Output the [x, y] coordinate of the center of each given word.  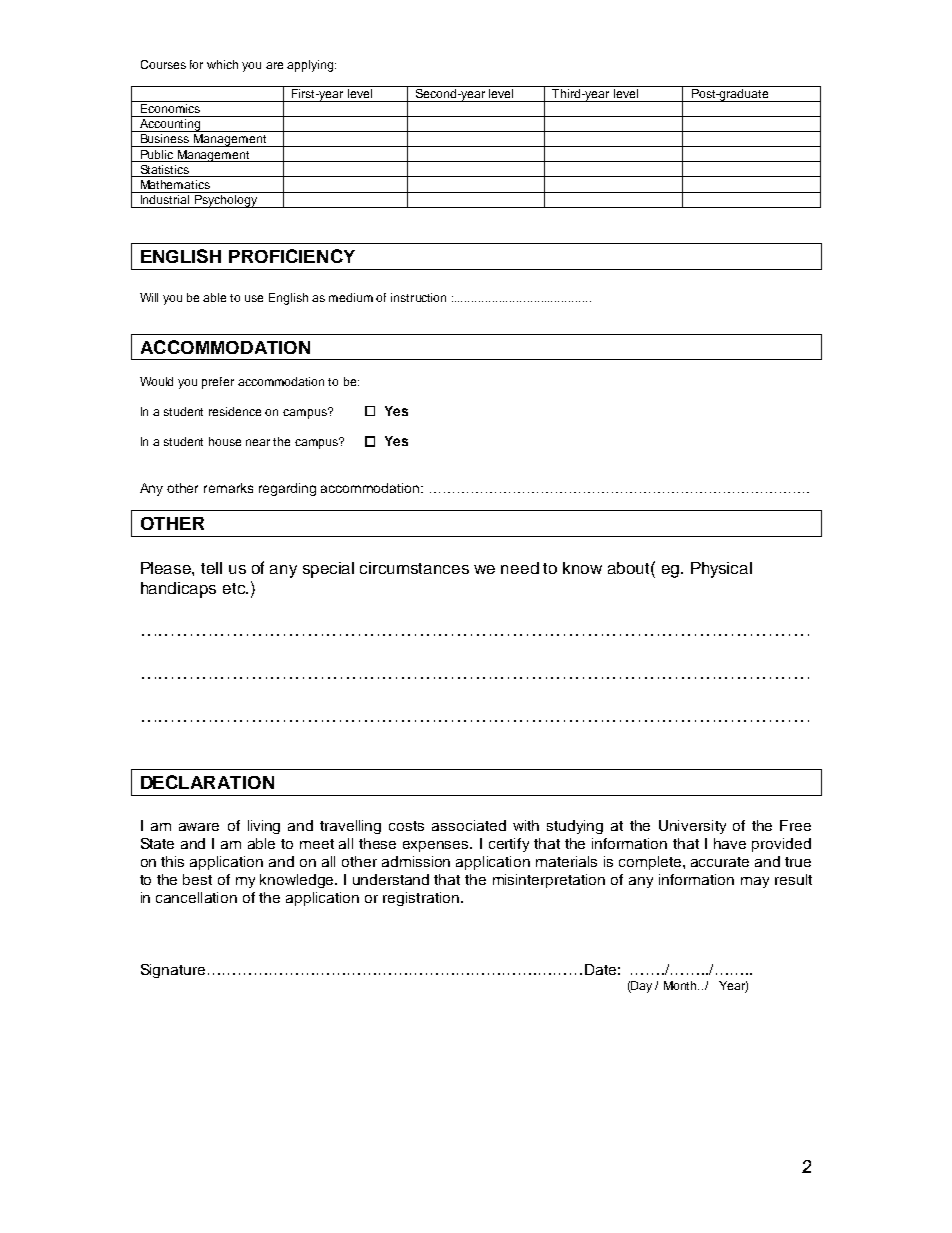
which [222, 64]
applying [311, 66]
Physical [721, 570]
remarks [228, 488]
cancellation [196, 897]
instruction [418, 297]
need [520, 568]
